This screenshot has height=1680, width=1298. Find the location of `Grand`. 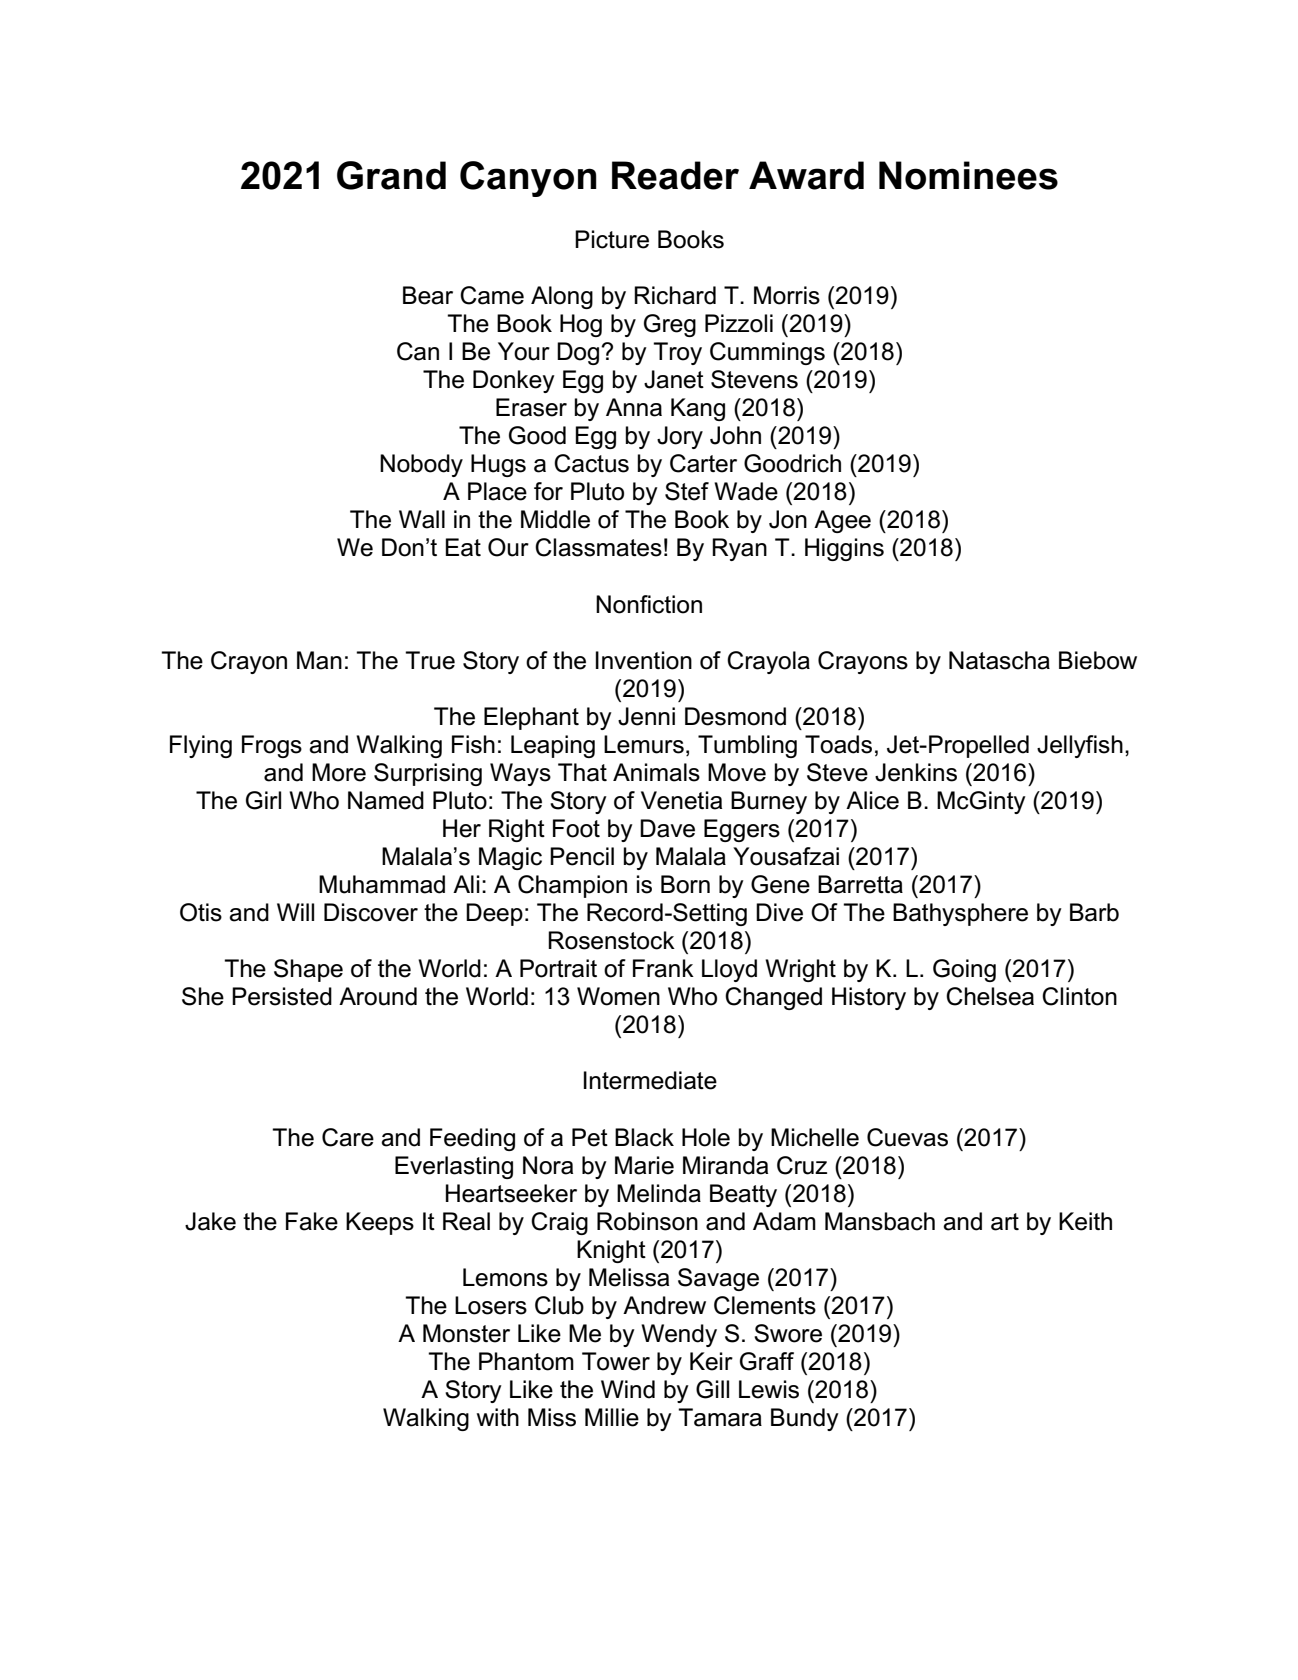

Grand is located at coordinates (391, 175).
